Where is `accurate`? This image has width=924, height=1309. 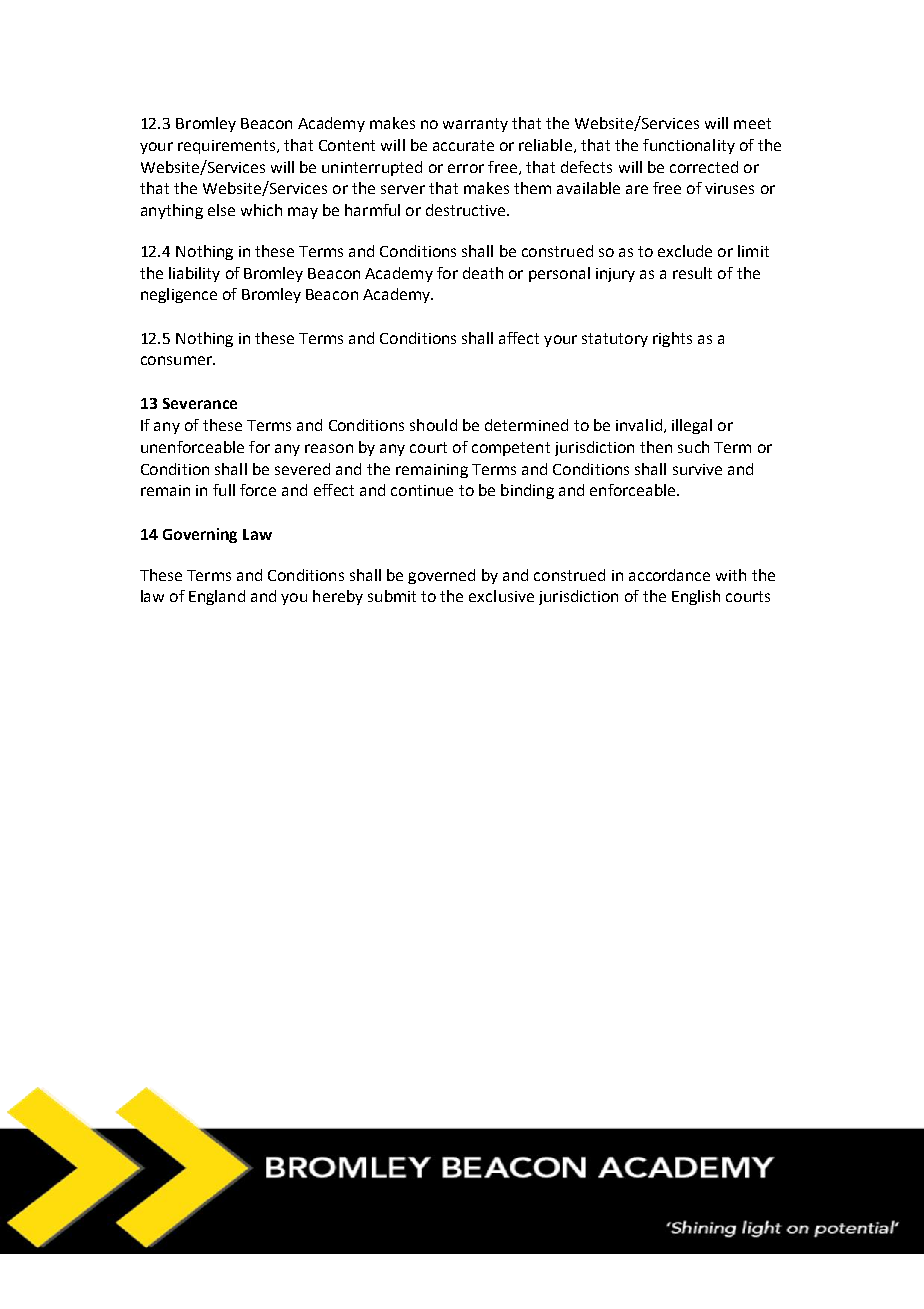 accurate is located at coordinates (463, 145).
